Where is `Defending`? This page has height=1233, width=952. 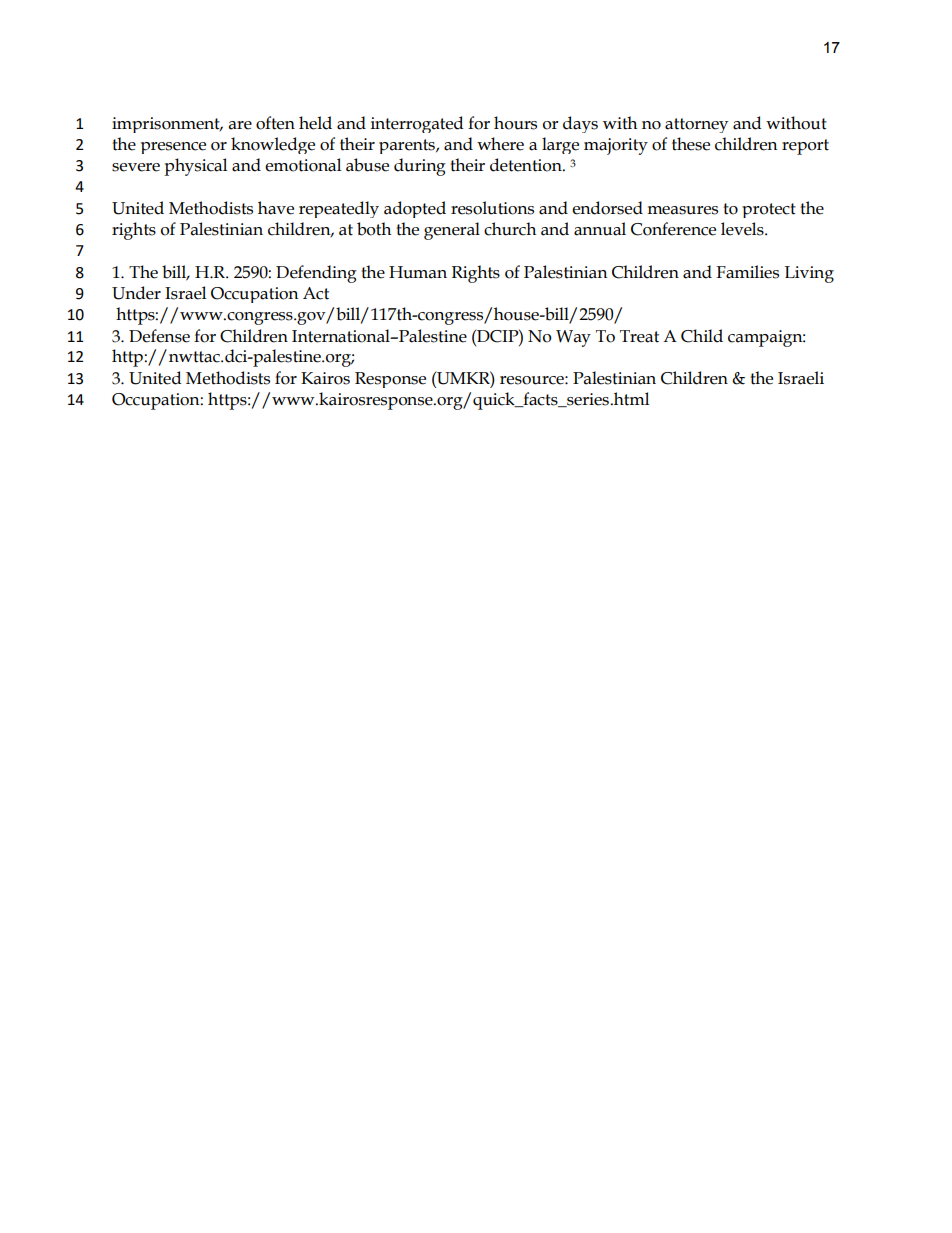 Defending is located at coordinates (316, 274).
